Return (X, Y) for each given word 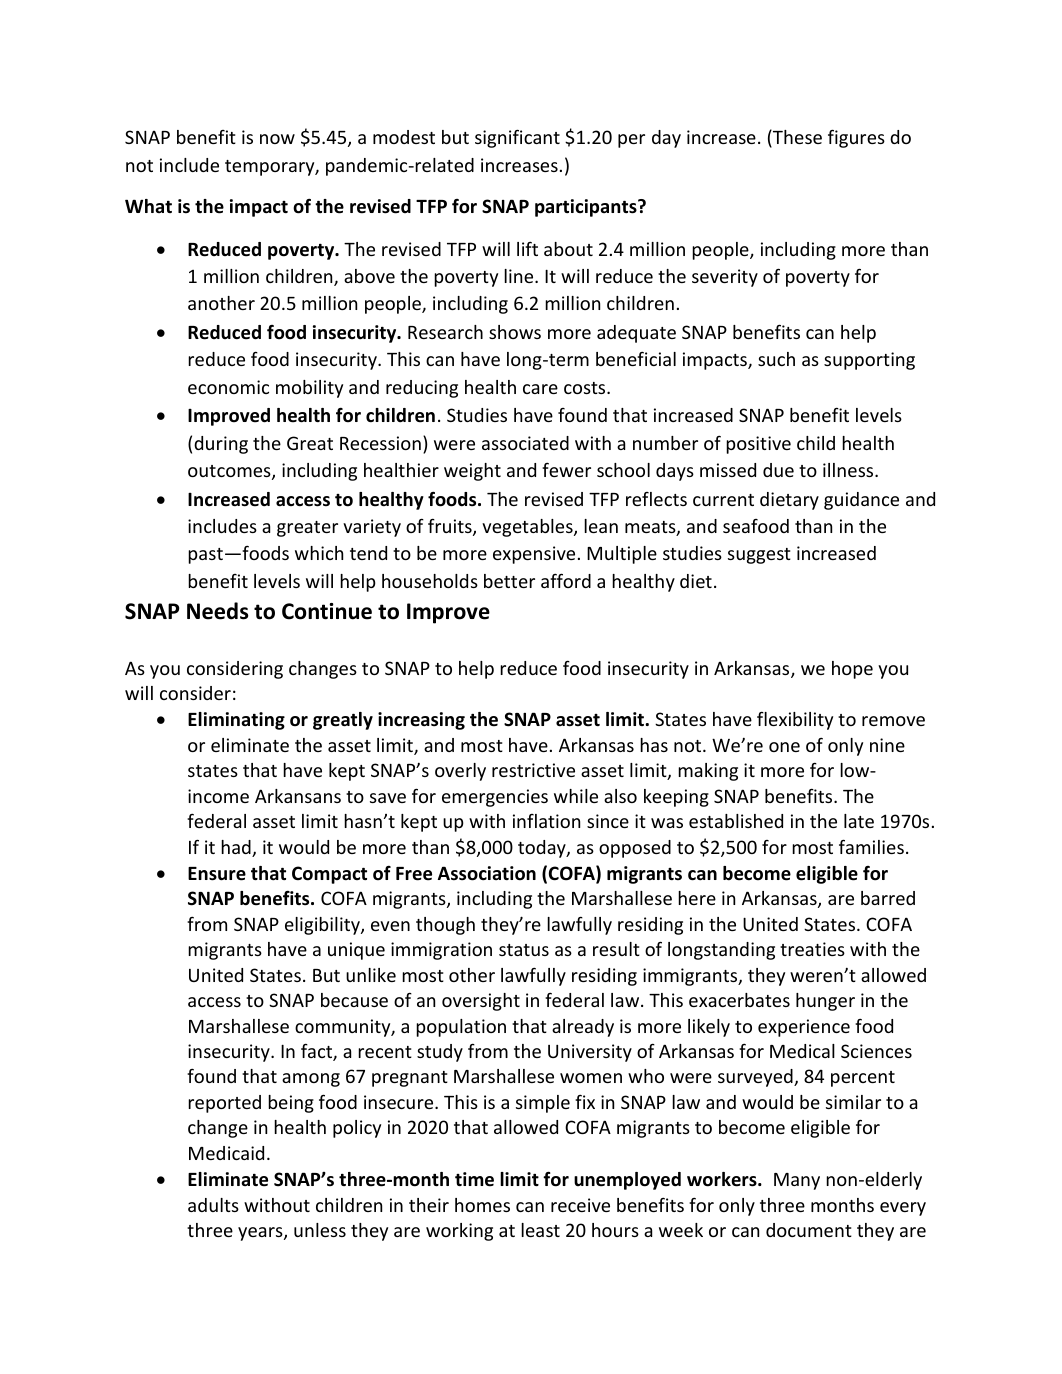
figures (856, 138)
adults (213, 1205)
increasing (421, 721)
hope (852, 670)
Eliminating (236, 721)
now (277, 139)
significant (517, 138)
